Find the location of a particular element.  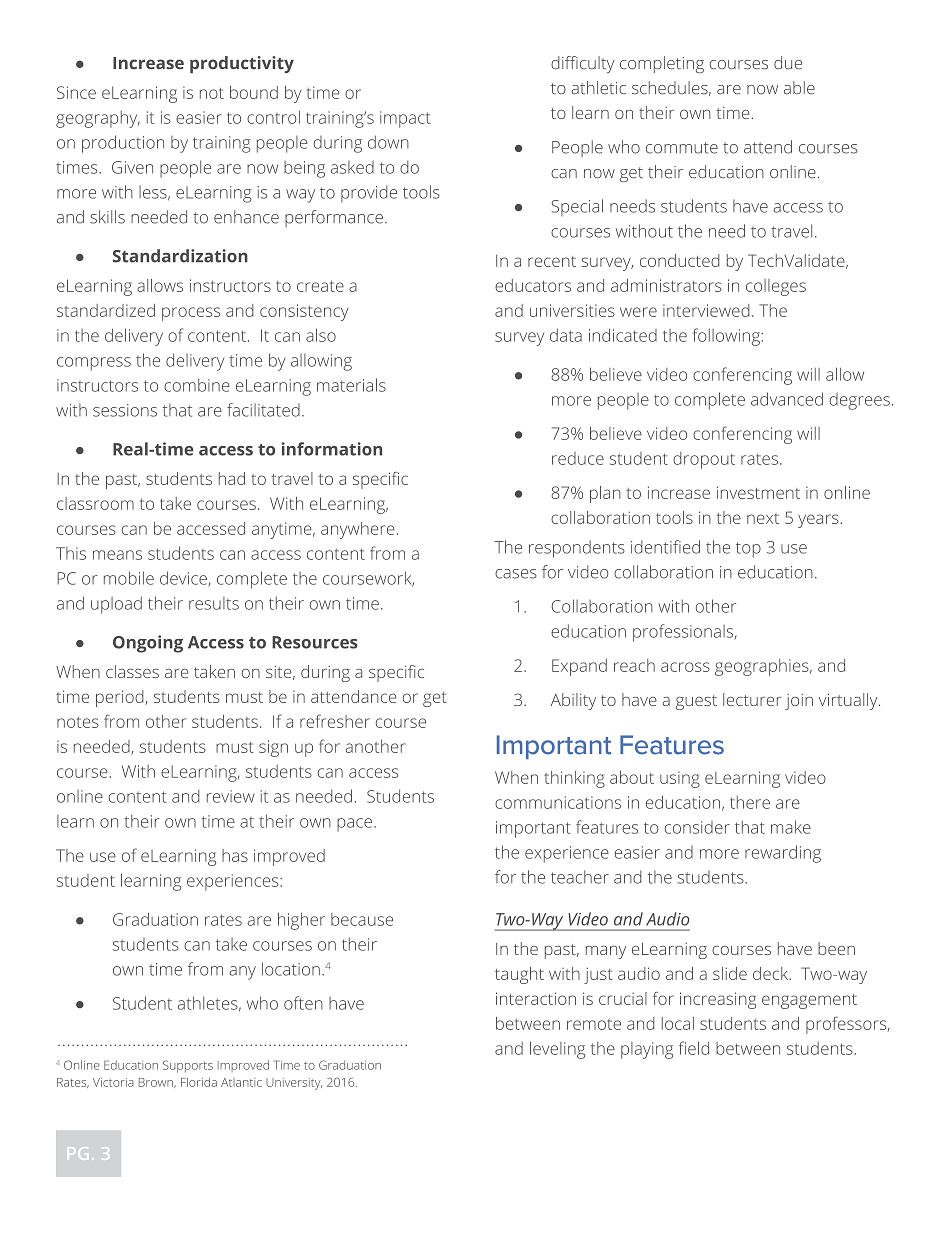

geography is located at coordinates (98, 119).
